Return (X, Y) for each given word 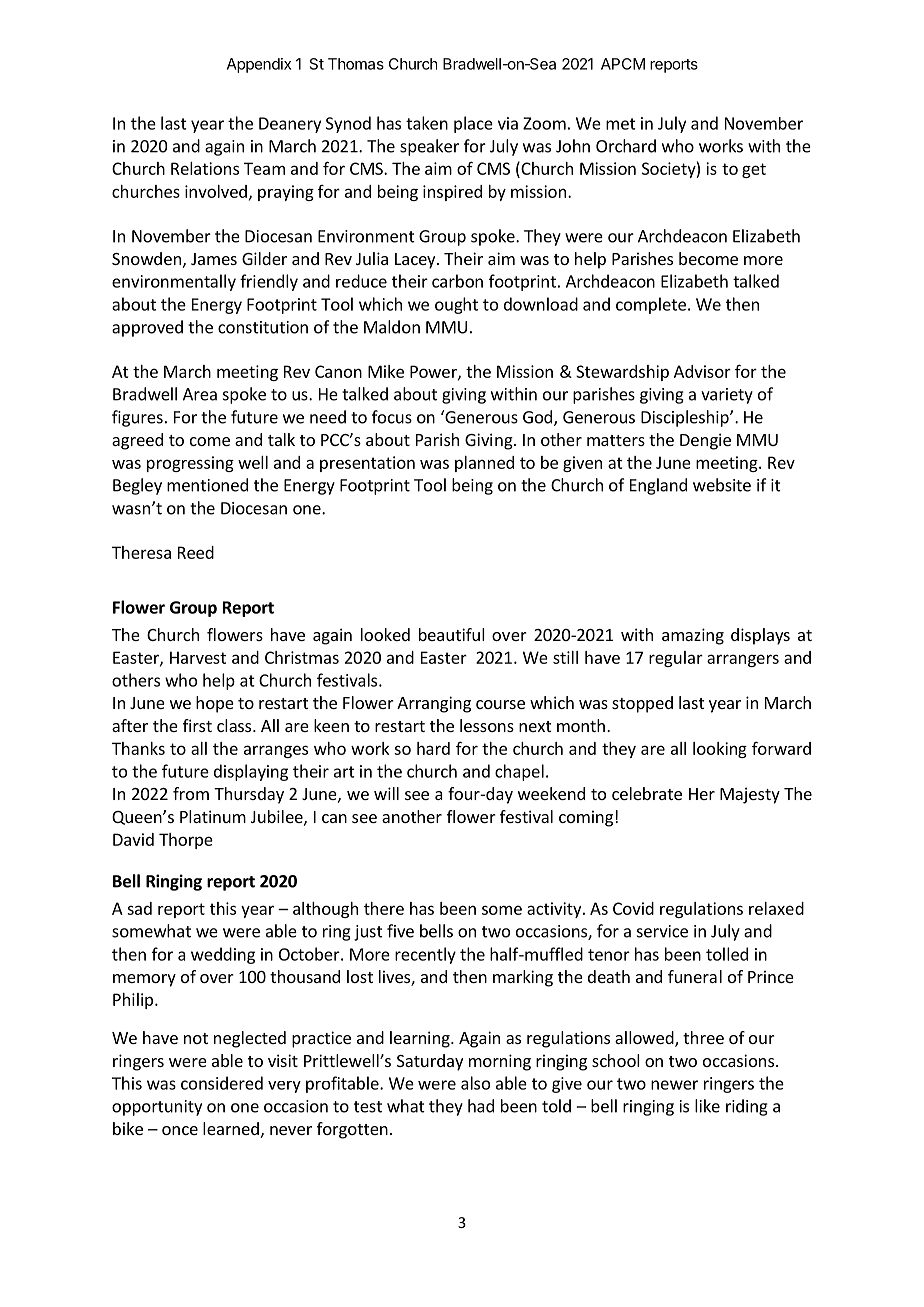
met (621, 124)
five (400, 931)
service (662, 931)
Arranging (434, 704)
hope (215, 704)
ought (456, 305)
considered (222, 1083)
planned (484, 464)
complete (651, 305)
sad (139, 908)
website (722, 485)
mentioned (207, 485)
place (473, 124)
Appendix (259, 65)
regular (676, 659)
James (214, 259)
